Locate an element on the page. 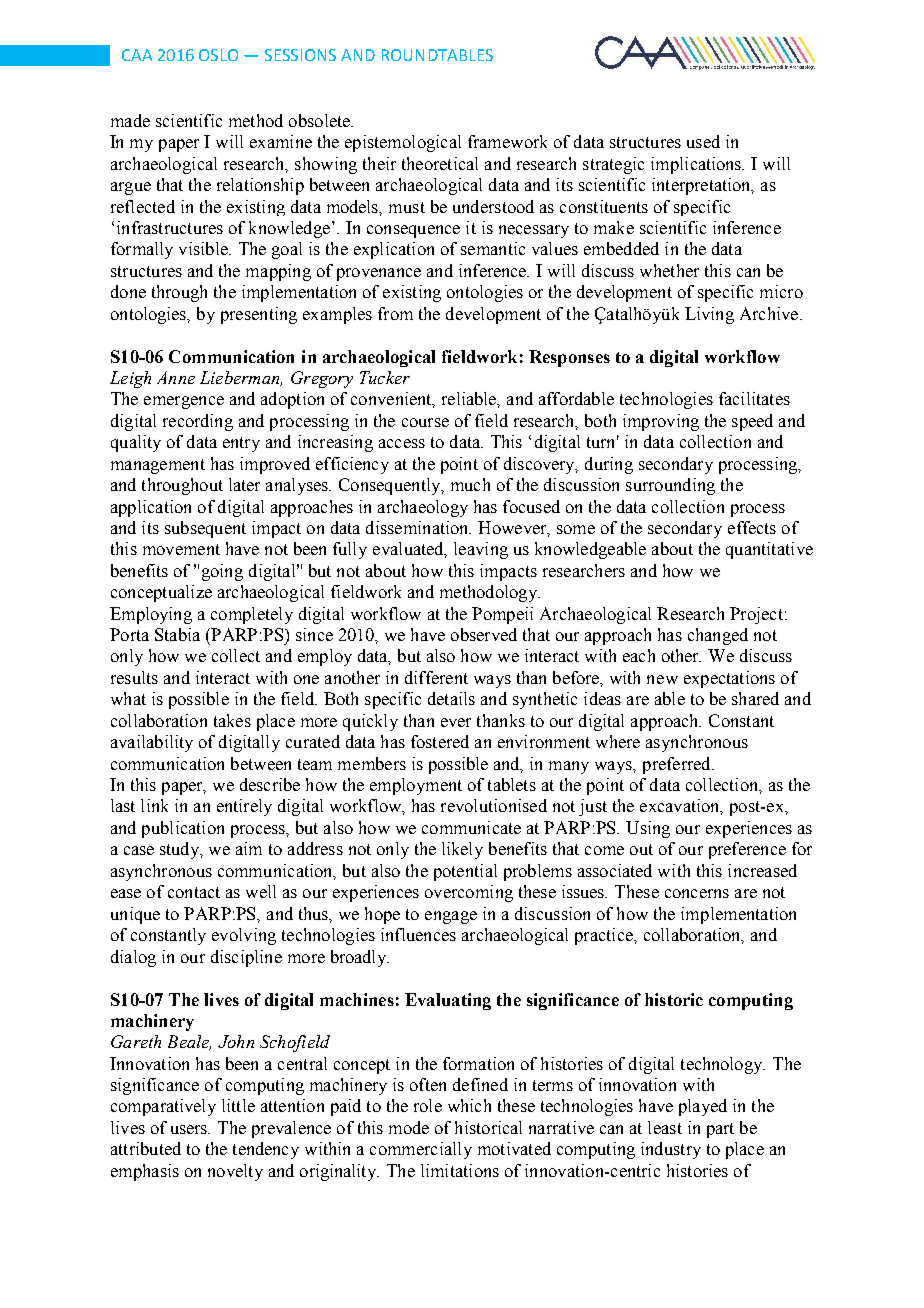 This page has height=1308, width=924. changed is located at coordinates (718, 636).
